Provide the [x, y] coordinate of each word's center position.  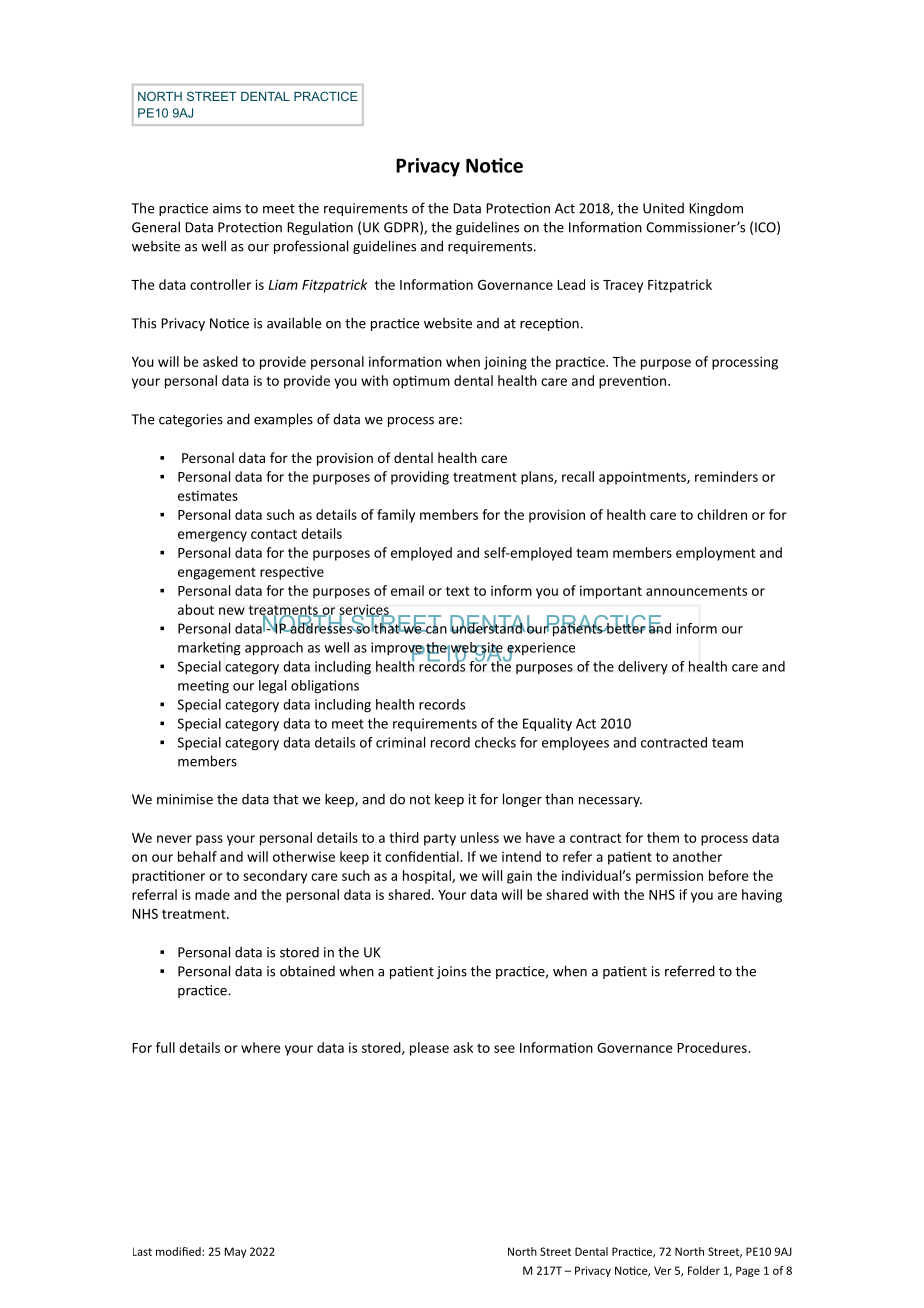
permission [669, 877]
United [663, 208]
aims [227, 208]
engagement [217, 573]
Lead [571, 284]
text [458, 591]
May [235, 1252]
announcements [696, 591]
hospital [428, 877]
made [212, 894]
